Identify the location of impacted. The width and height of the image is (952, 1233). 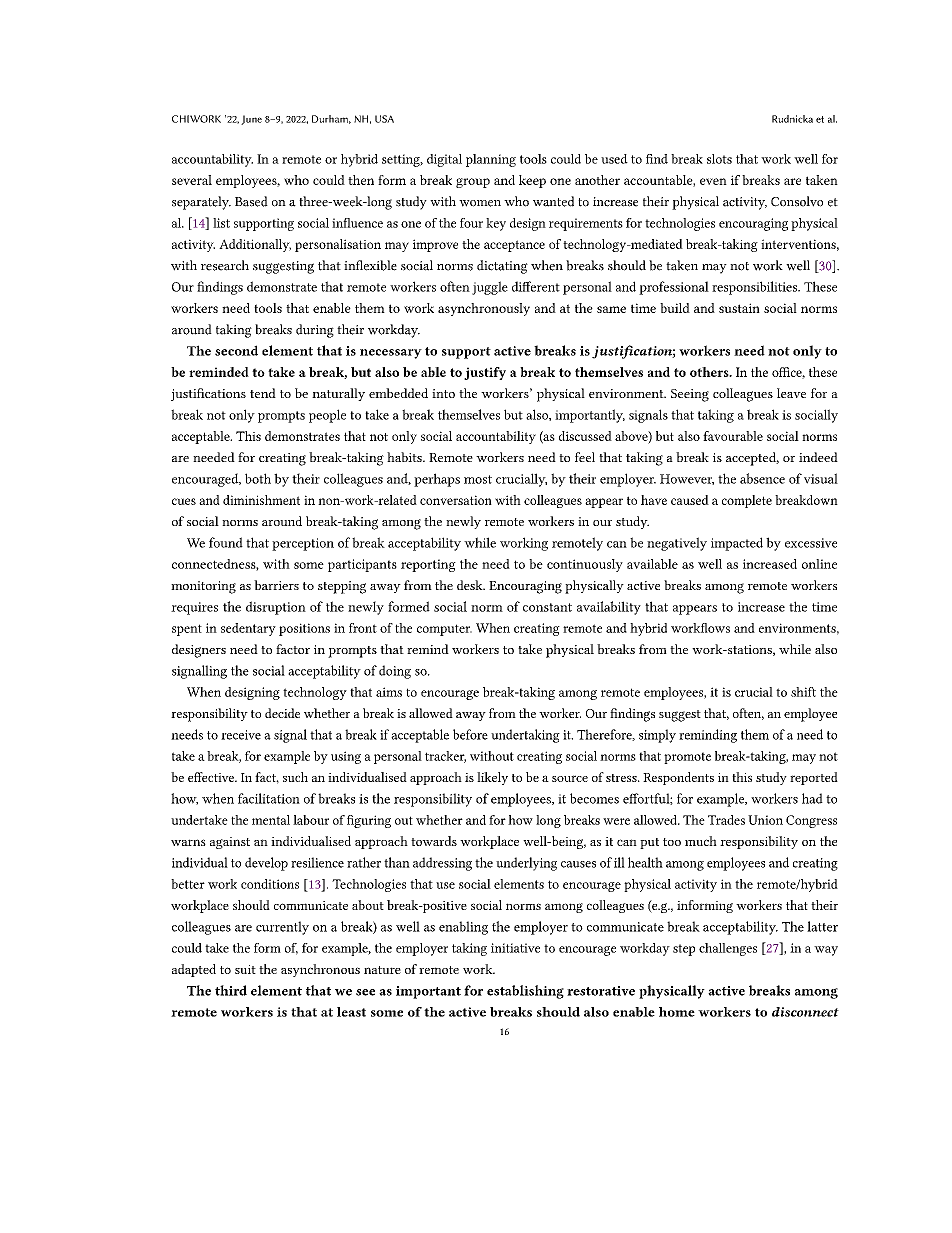
(737, 544).
